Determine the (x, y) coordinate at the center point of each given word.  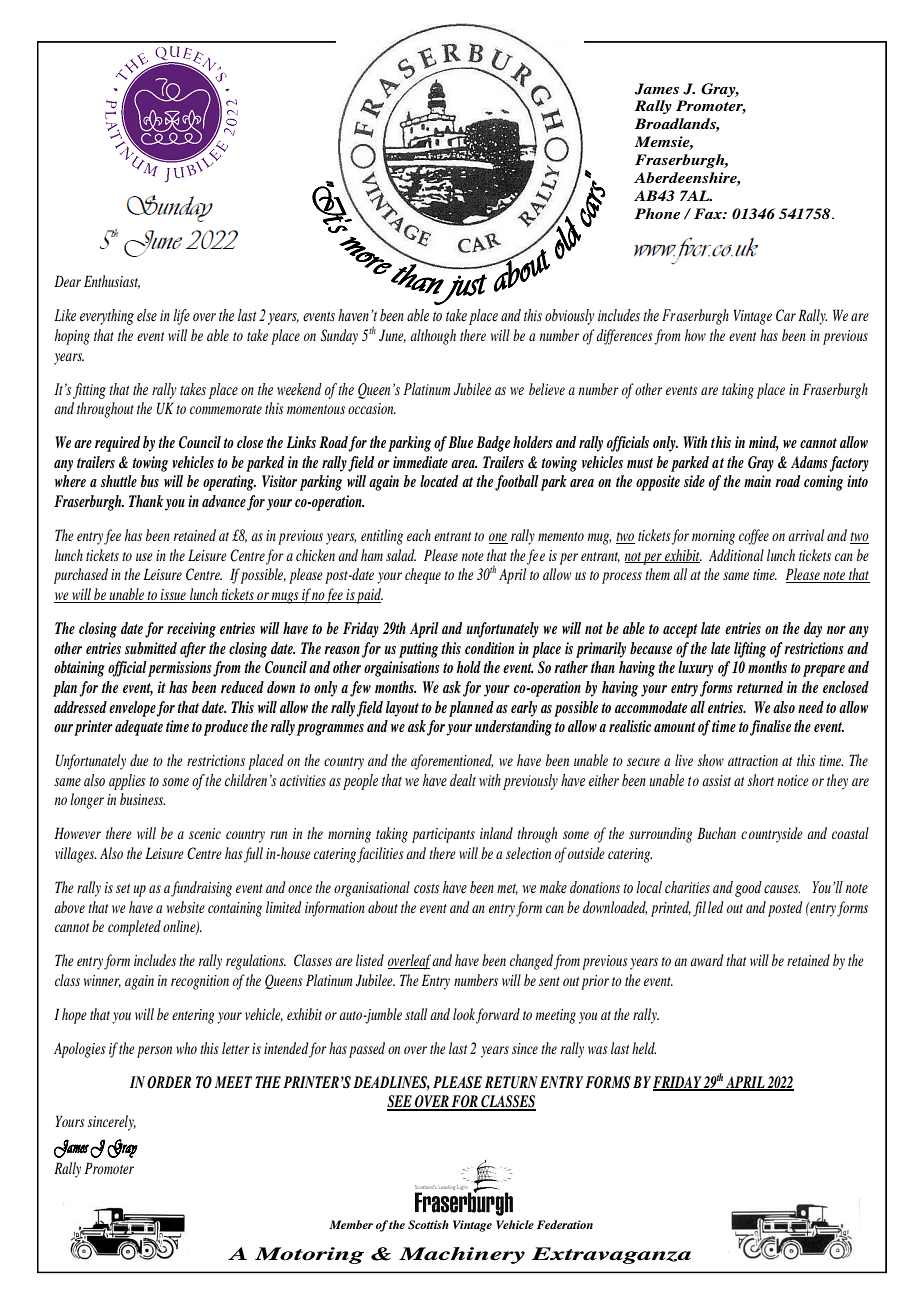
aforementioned (452, 762)
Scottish (428, 1224)
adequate (139, 728)
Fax (709, 213)
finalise (770, 728)
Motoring (309, 1255)
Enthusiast (112, 282)
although (433, 337)
